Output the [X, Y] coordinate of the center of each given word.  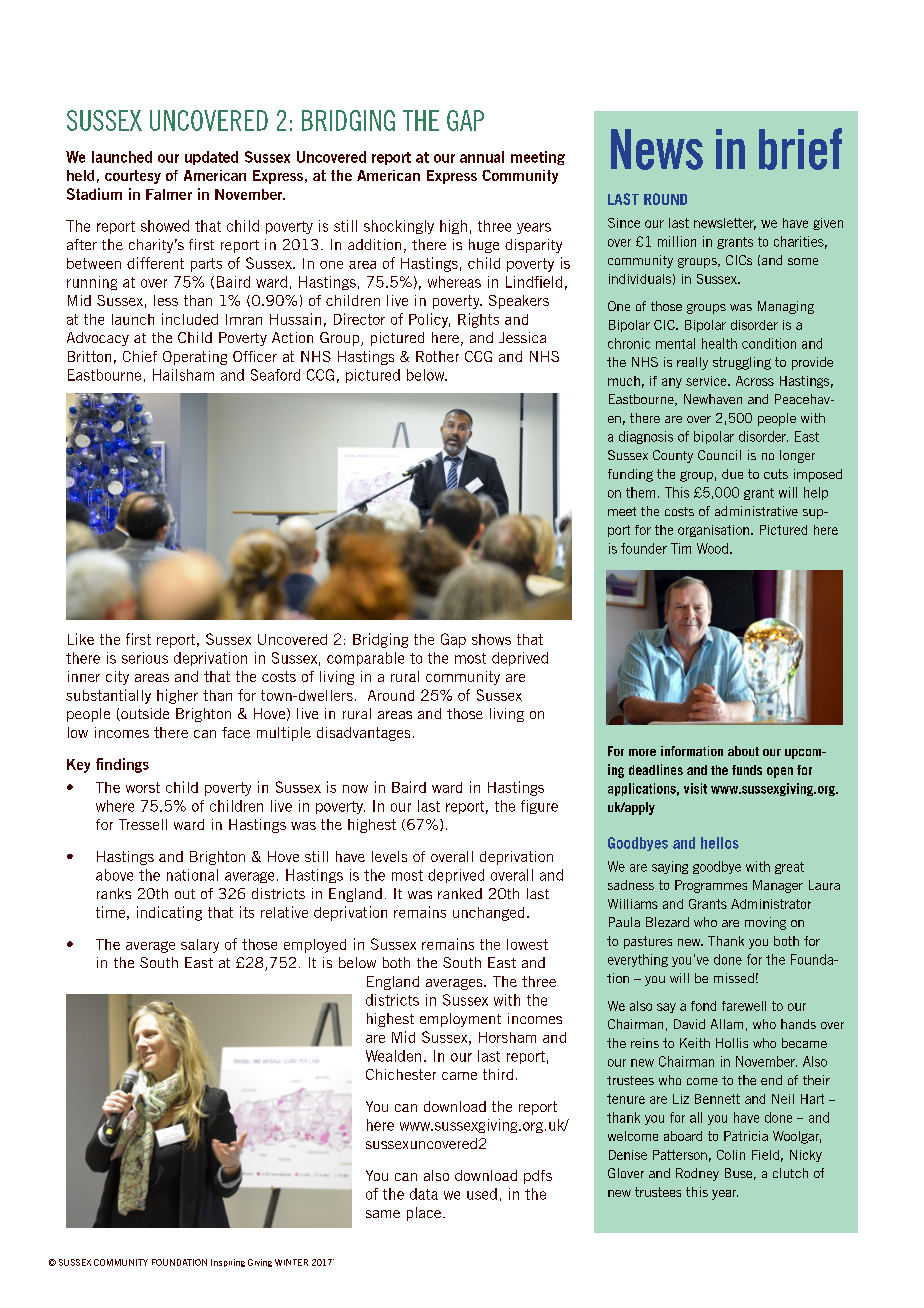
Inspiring [228, 1263]
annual [482, 157]
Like [81, 639]
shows [491, 639]
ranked [460, 893]
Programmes [711, 886]
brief [800, 149]
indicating [169, 913]
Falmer [169, 194]
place [424, 1214]
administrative [756, 511]
